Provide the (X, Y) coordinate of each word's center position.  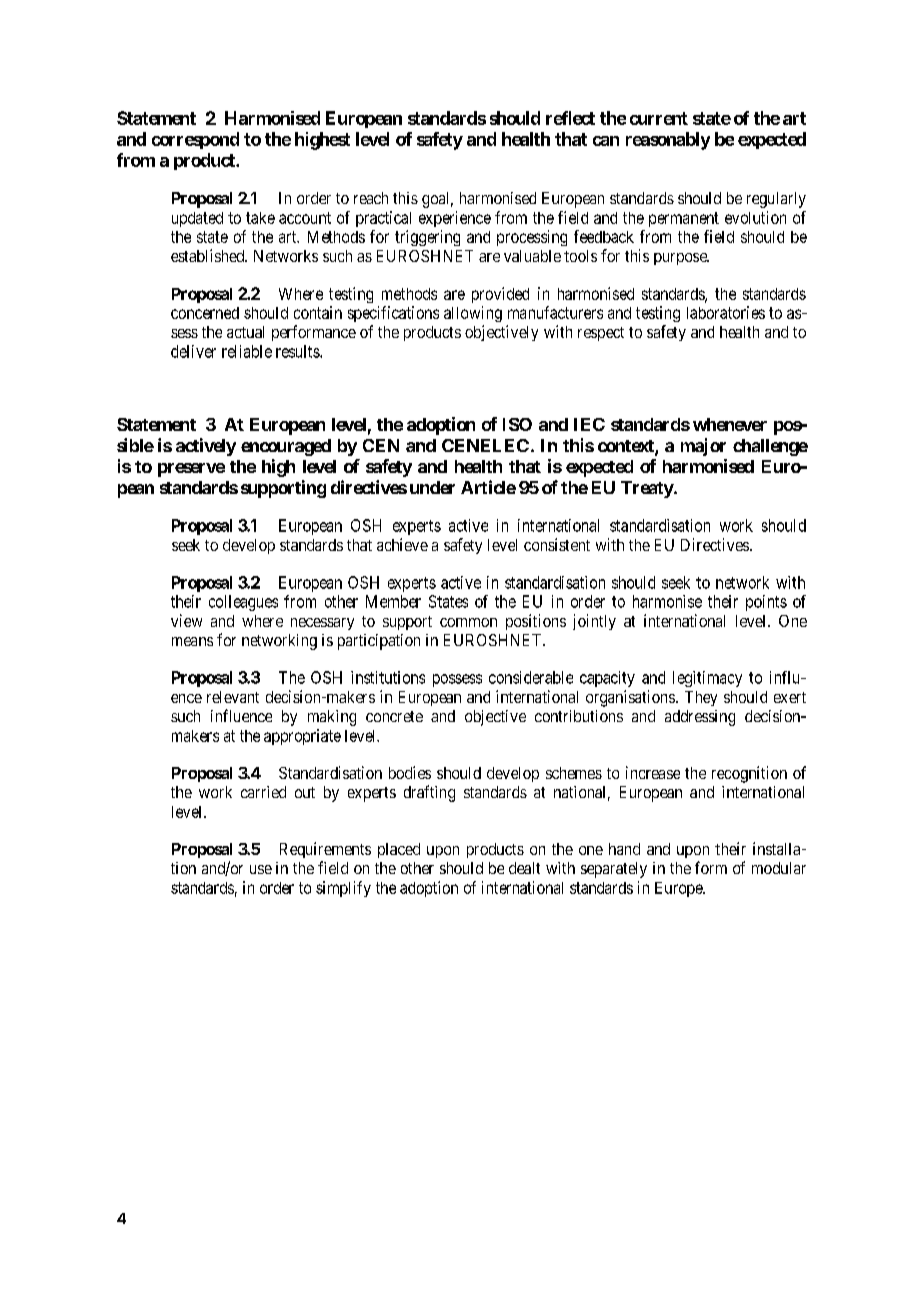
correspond (195, 140)
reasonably (668, 141)
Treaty (648, 489)
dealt (524, 868)
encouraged (286, 447)
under (432, 487)
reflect (570, 118)
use (261, 869)
